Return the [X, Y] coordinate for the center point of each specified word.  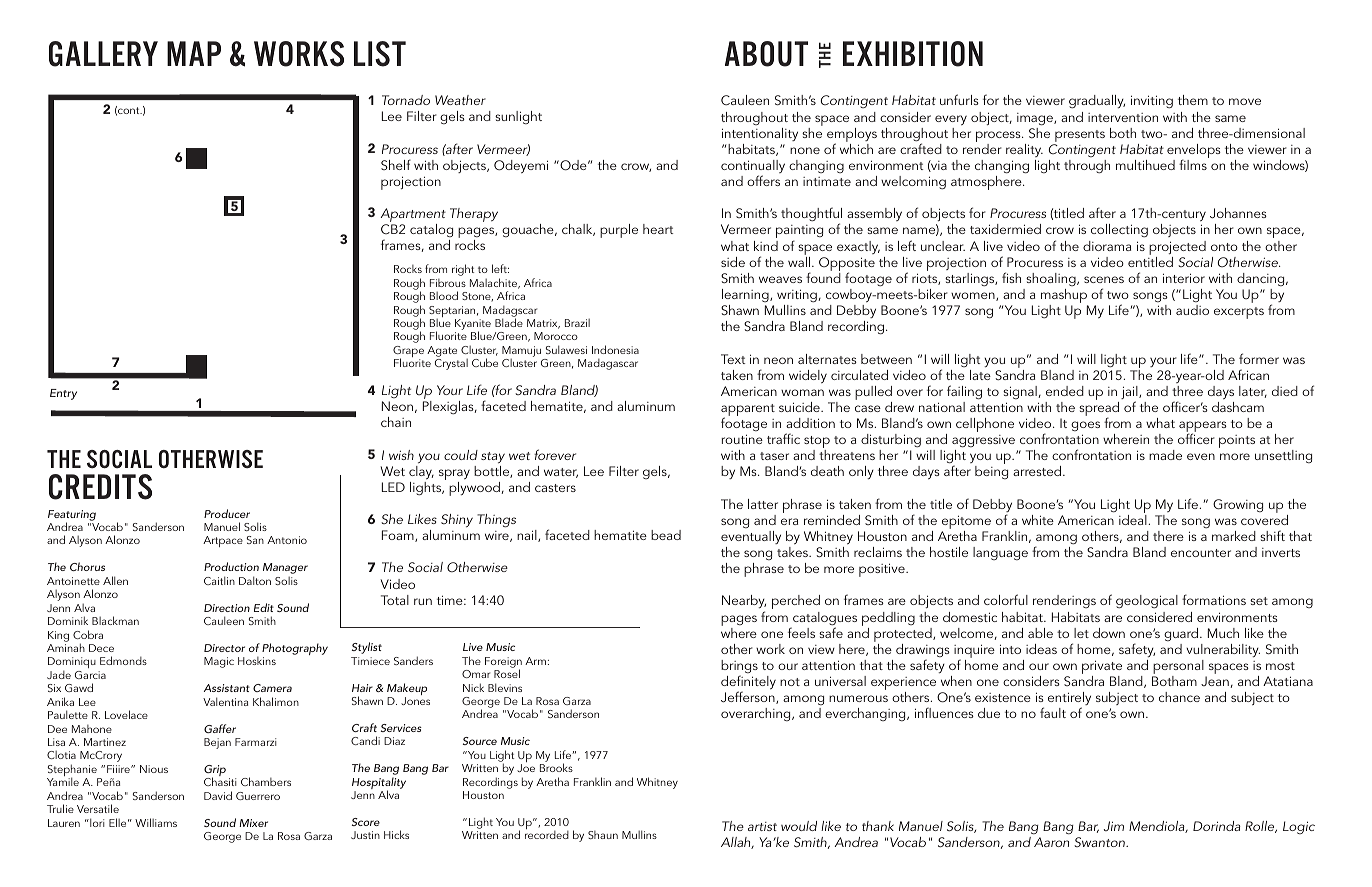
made [1165, 455]
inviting [1152, 101]
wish [401, 455]
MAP [194, 53]
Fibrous [448, 283]
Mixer [253, 823]
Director [224, 648]
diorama [1107, 246]
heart [658, 229]
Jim [1114, 826]
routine [742, 439]
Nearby [744, 603]
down [1109, 633]
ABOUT [766, 54]
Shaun [603, 835]
